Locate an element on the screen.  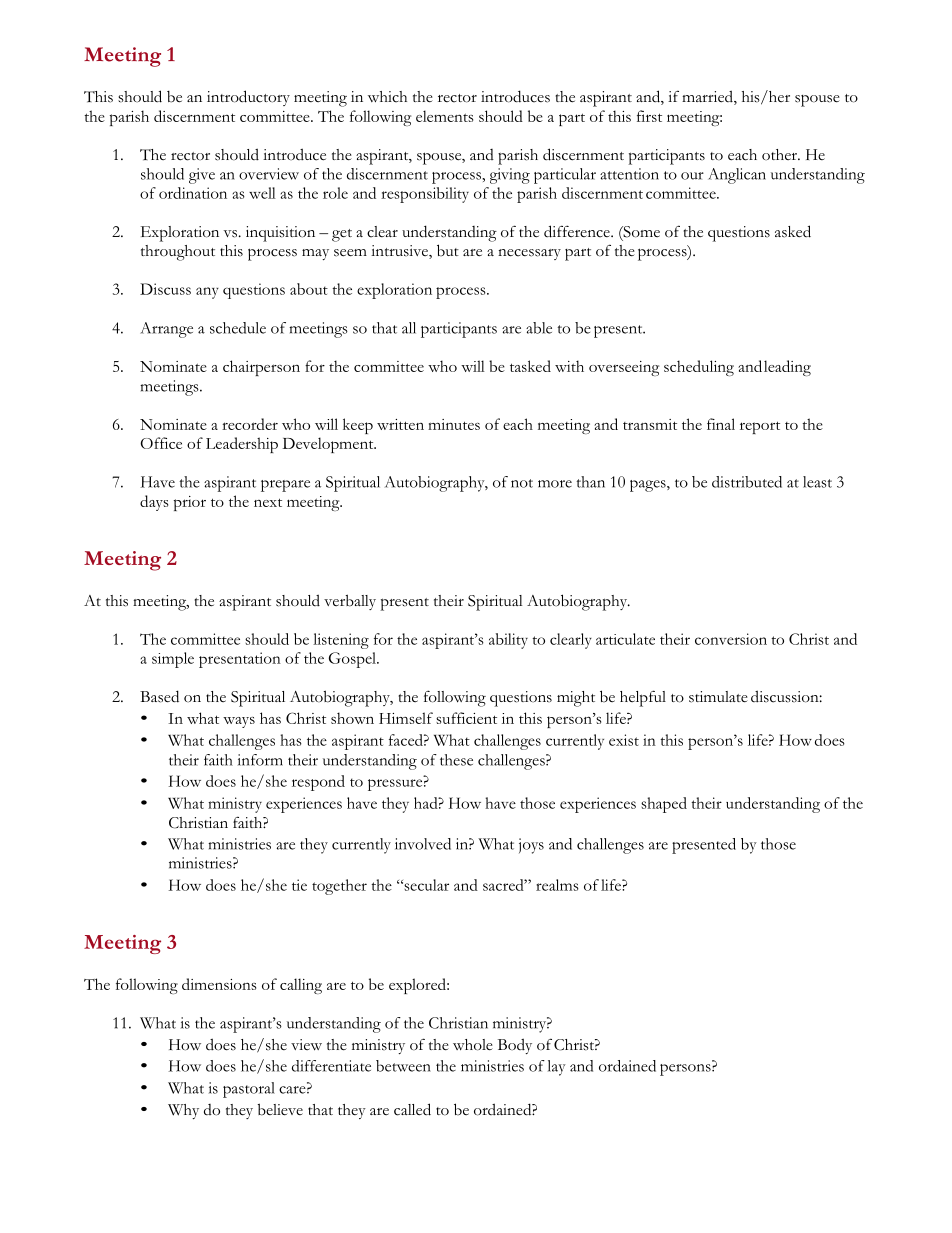
elements is located at coordinates (444, 116).
